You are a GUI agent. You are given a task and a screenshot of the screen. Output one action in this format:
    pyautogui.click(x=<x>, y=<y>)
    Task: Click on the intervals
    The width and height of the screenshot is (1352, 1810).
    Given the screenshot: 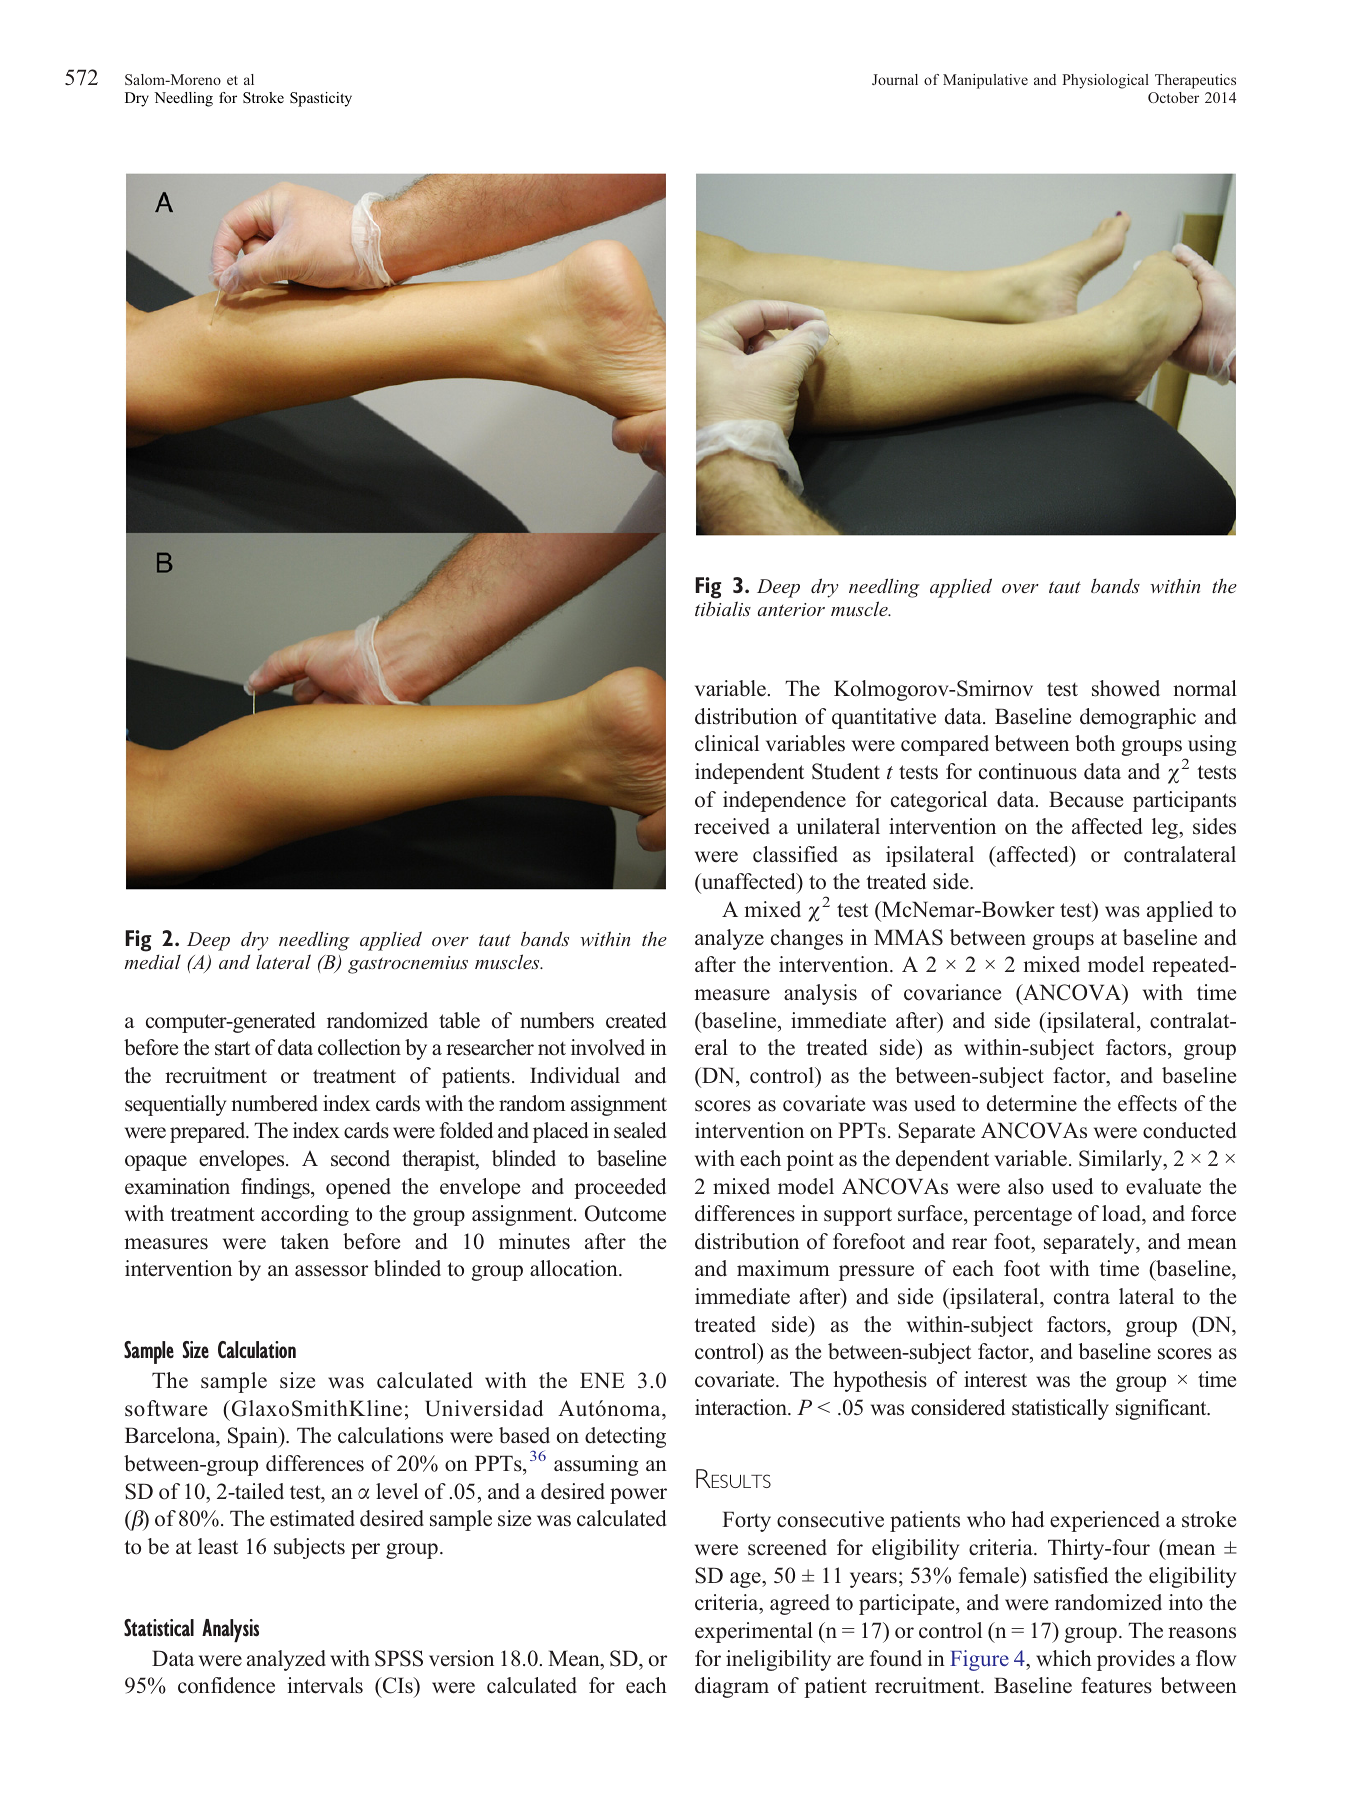 What is the action you would take?
    pyautogui.click(x=325, y=1685)
